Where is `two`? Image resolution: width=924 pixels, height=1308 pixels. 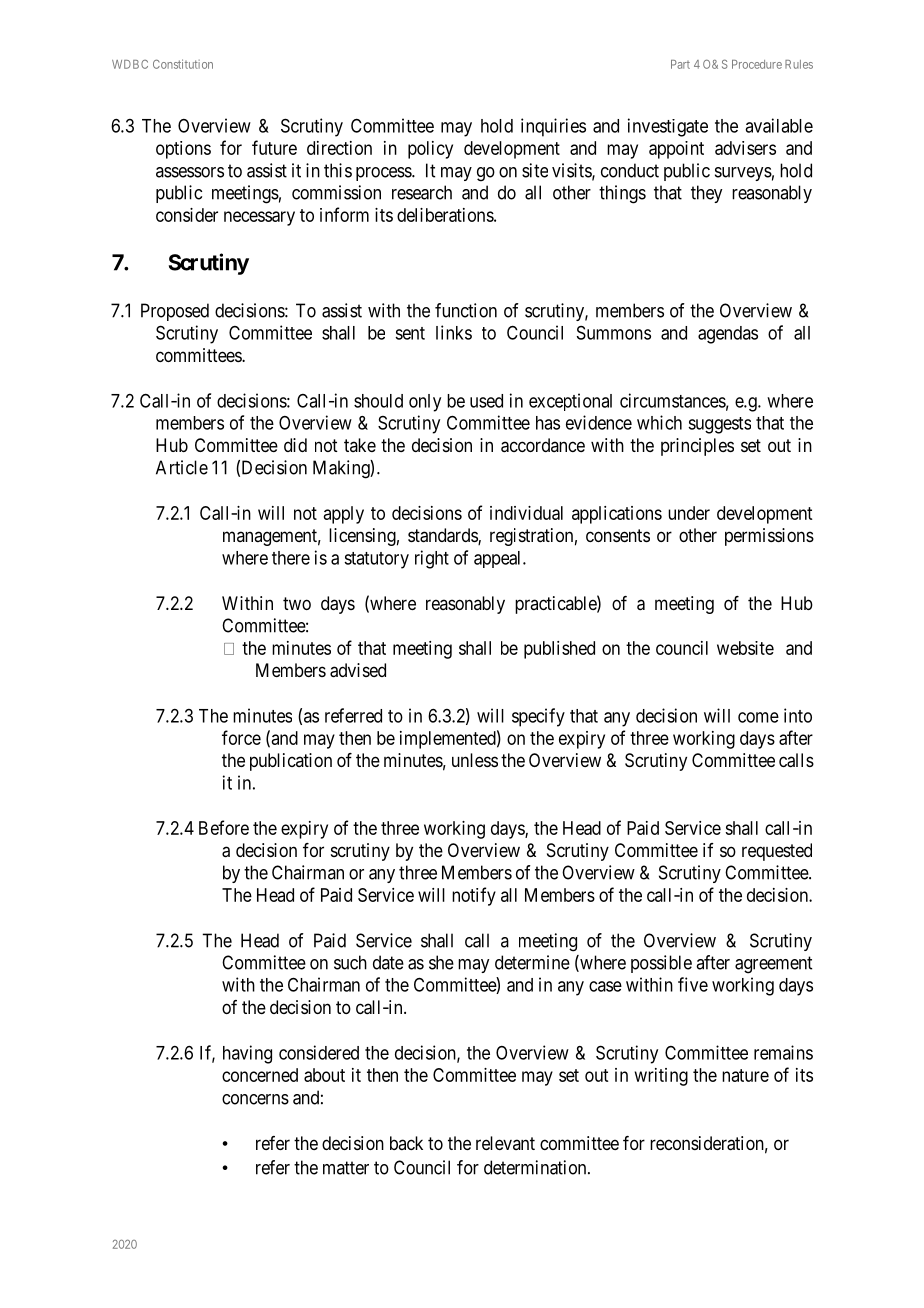 two is located at coordinates (297, 603).
